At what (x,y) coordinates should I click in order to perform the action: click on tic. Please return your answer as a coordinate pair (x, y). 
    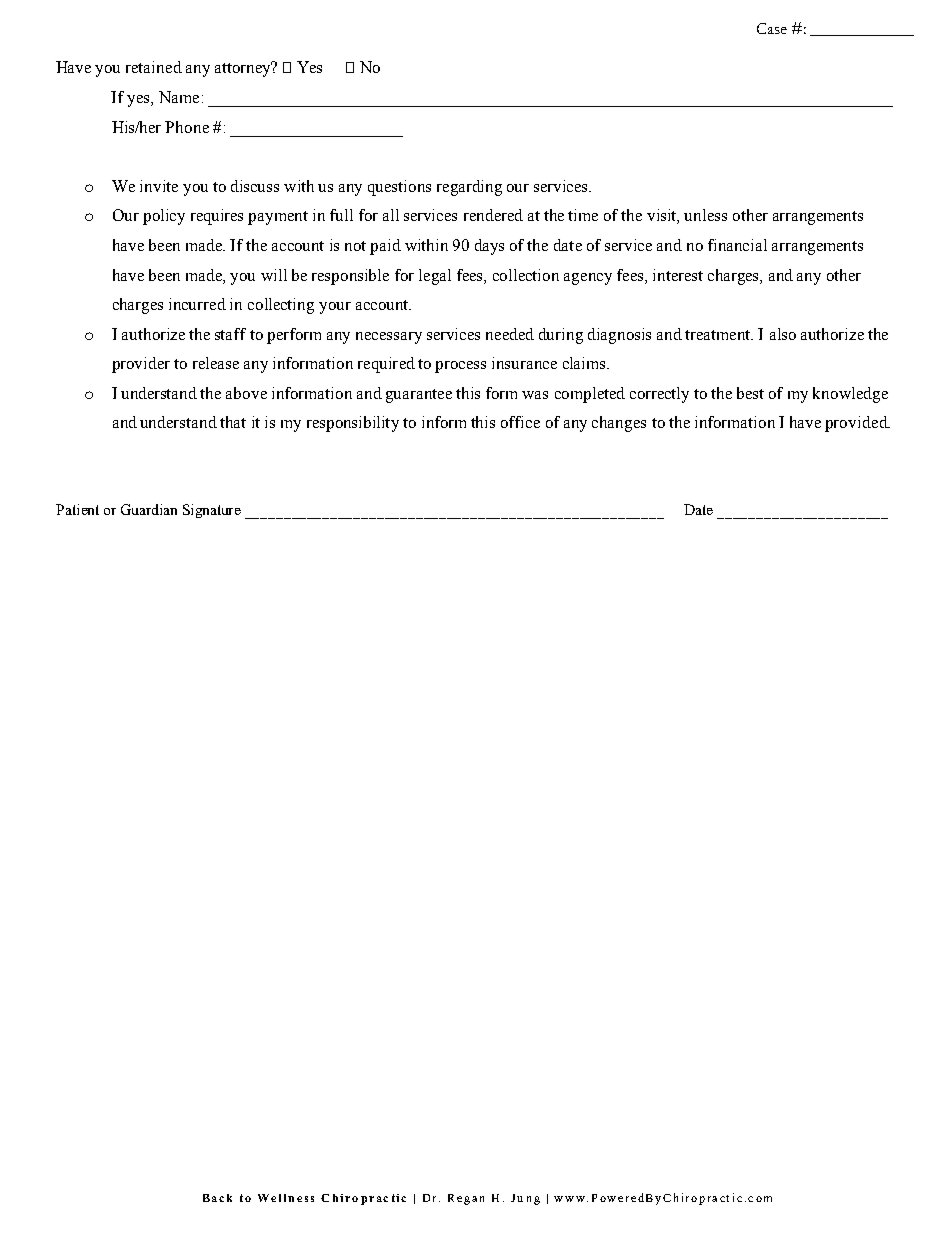
    Looking at the image, I should click on (399, 1198).
